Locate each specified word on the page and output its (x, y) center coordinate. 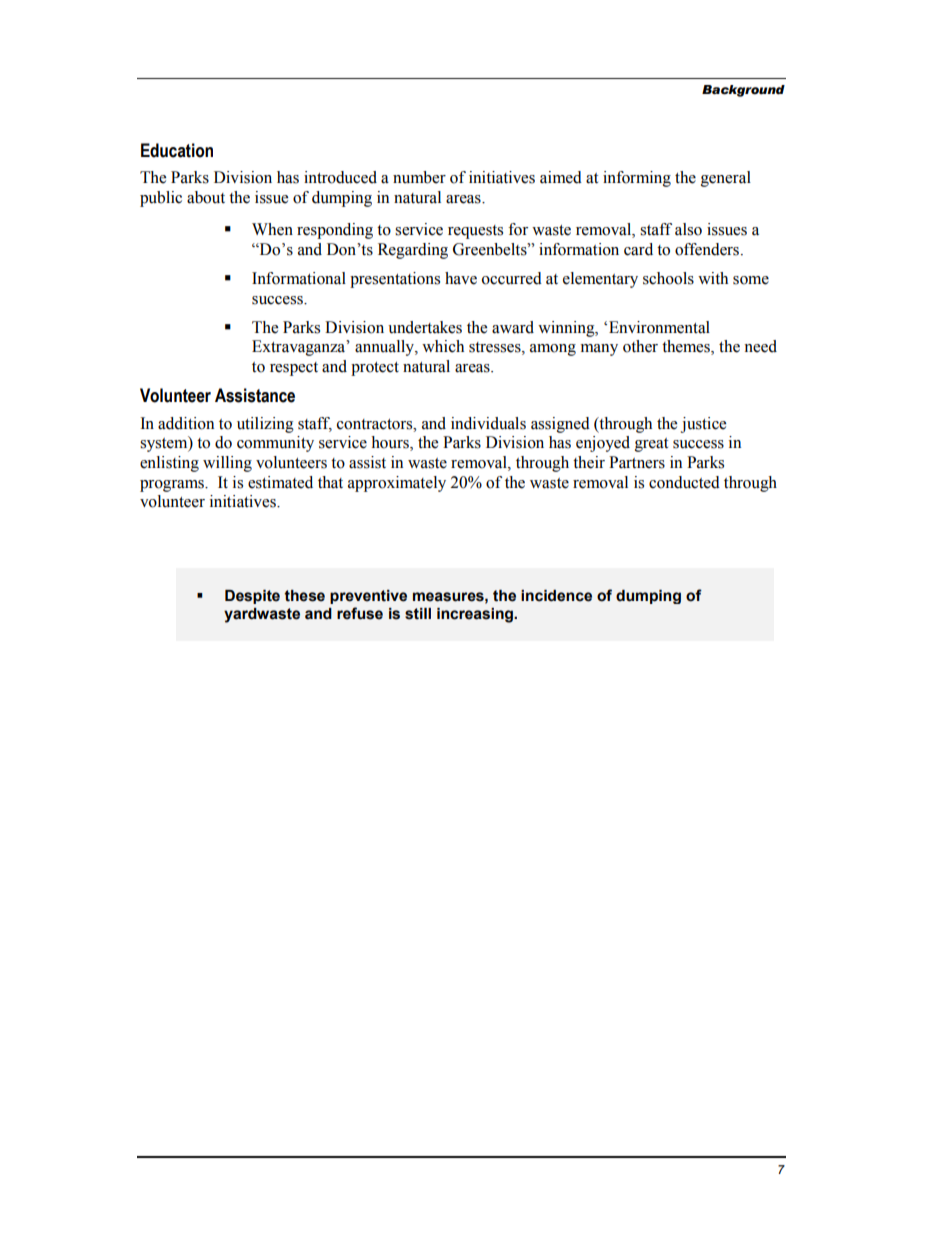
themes (687, 347)
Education (177, 150)
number (419, 177)
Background (743, 91)
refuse (360, 613)
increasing (476, 615)
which (443, 346)
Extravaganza (300, 348)
